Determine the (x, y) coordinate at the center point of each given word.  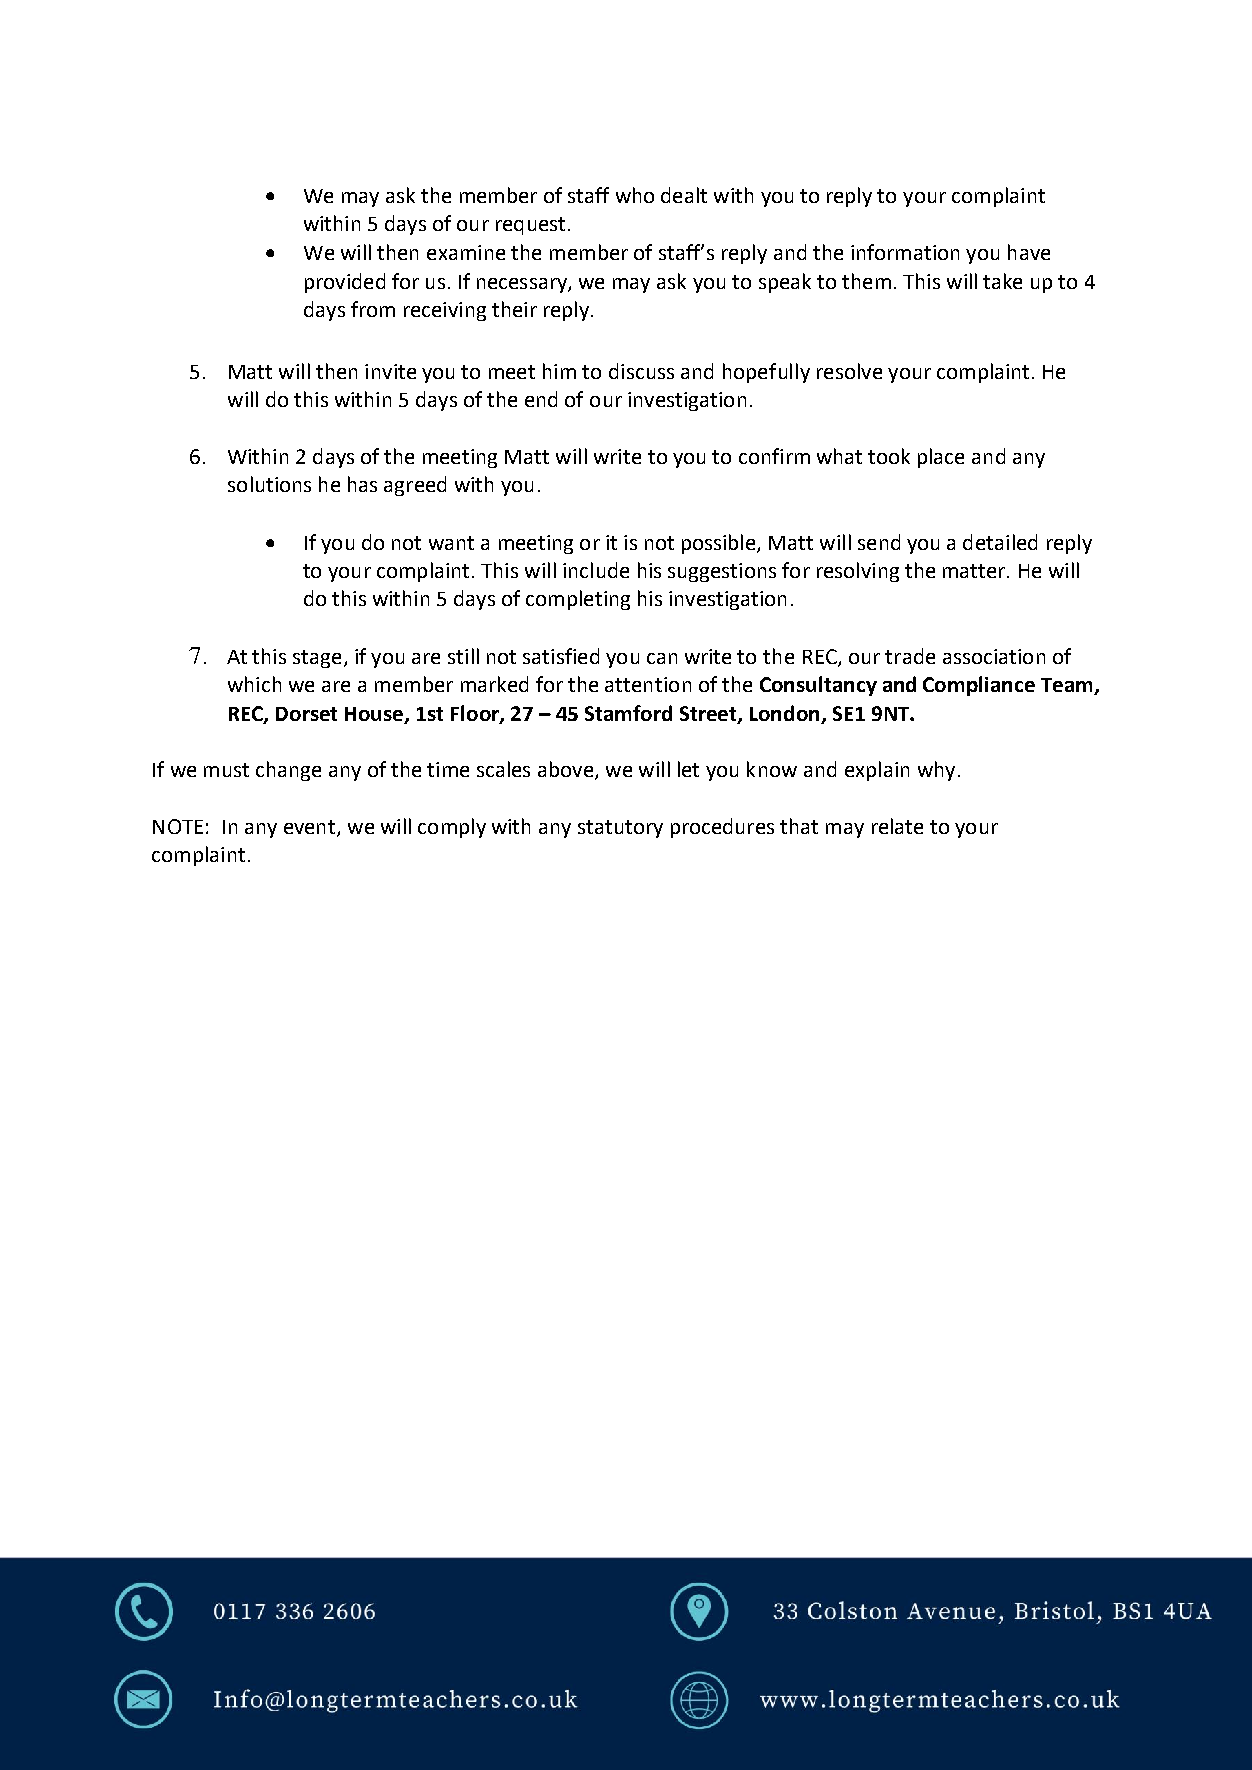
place (941, 458)
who (635, 195)
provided (345, 283)
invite (390, 371)
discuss (641, 371)
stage (317, 659)
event (311, 828)
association (994, 656)
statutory (620, 829)
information (905, 252)
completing (578, 600)
